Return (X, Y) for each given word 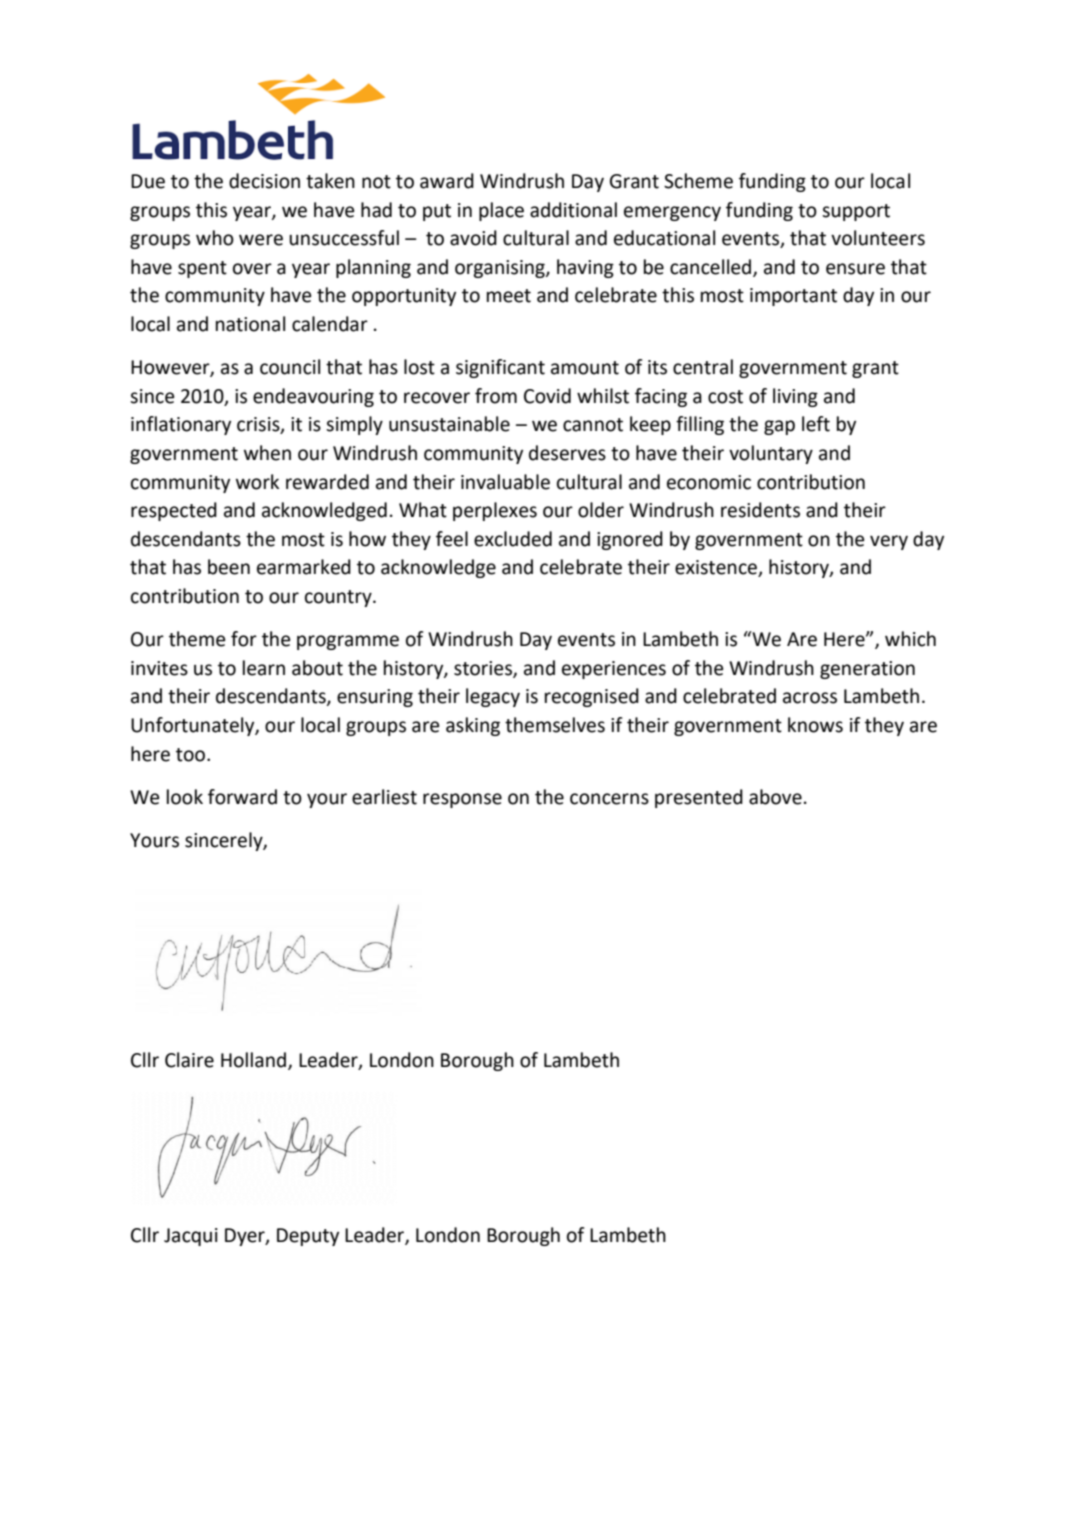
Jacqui (191, 1237)
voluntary (771, 454)
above (775, 797)
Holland (255, 1060)
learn (264, 668)
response (462, 800)
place (501, 211)
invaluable (505, 482)
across (810, 698)
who (215, 238)
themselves (555, 725)
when (267, 453)
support (856, 212)
